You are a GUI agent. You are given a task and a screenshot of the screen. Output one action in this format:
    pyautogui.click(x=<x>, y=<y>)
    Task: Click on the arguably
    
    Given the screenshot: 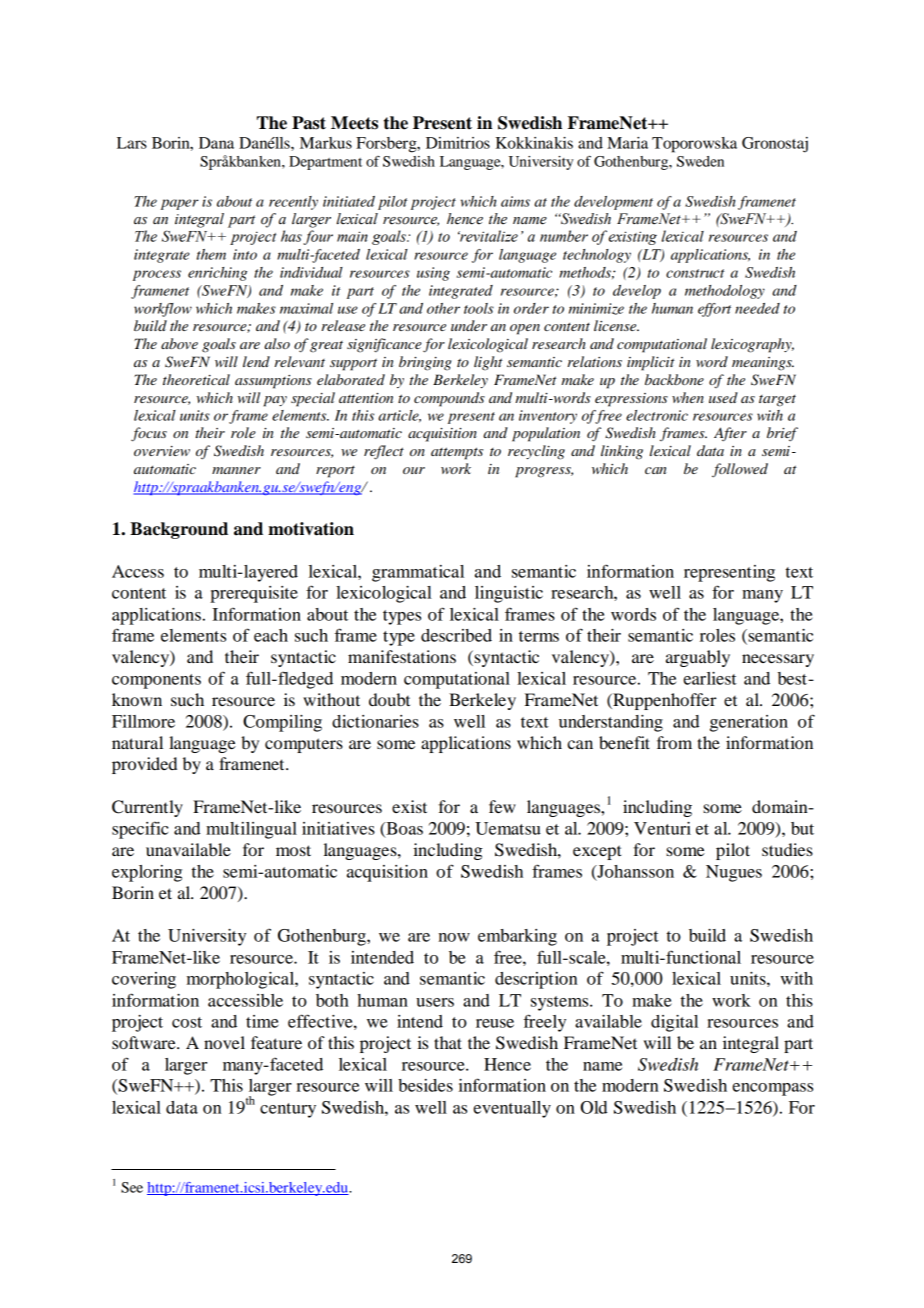 What is the action you would take?
    pyautogui.click(x=698, y=658)
